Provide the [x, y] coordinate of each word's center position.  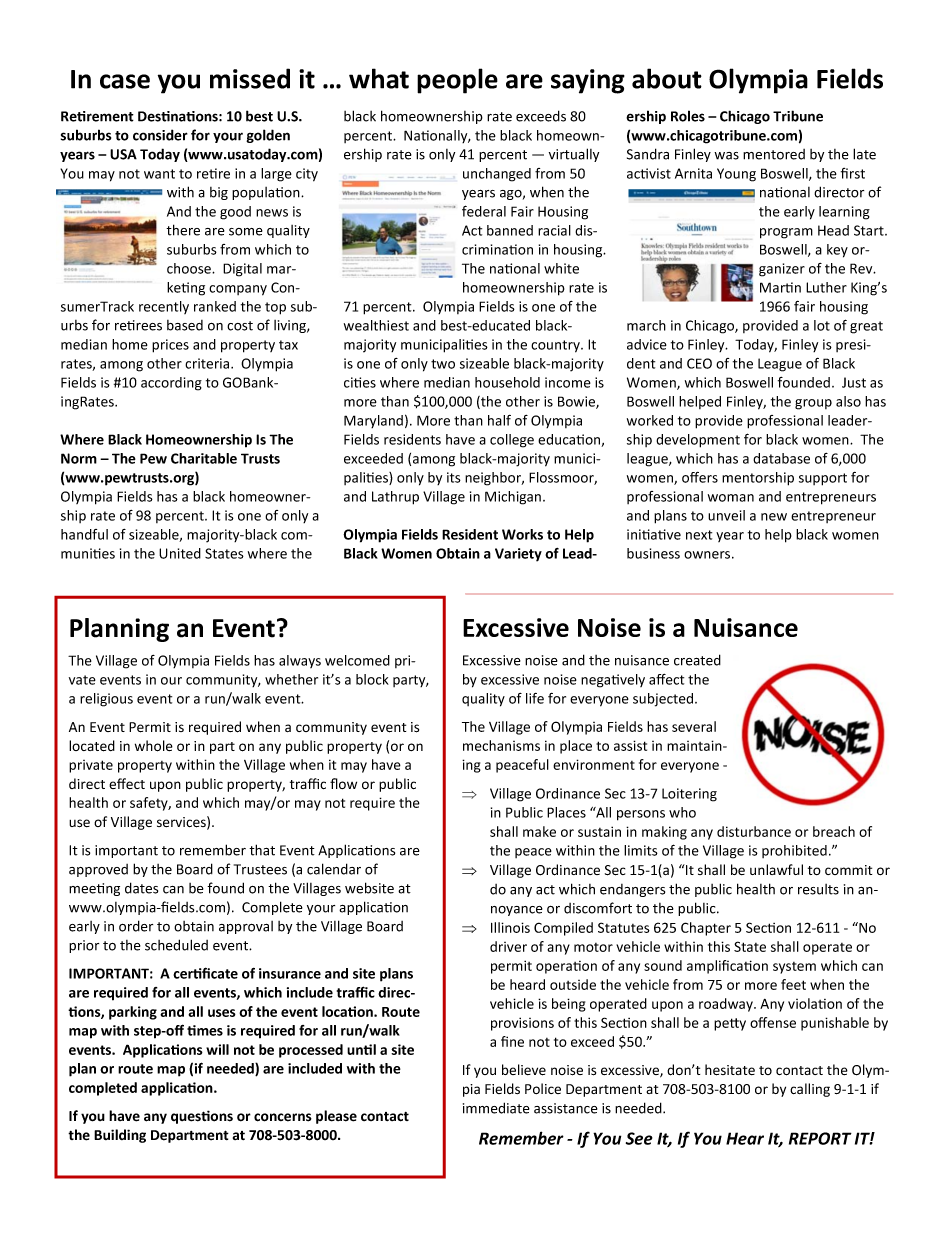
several [694, 726]
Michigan [514, 498]
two [443, 364]
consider [160, 135]
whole [154, 746]
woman [731, 498]
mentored [774, 154]
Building [120, 1136]
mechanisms [501, 745]
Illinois [510, 927]
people [457, 81]
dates [141, 888]
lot [822, 325]
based [185, 325]
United [180, 553]
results [818, 889]
